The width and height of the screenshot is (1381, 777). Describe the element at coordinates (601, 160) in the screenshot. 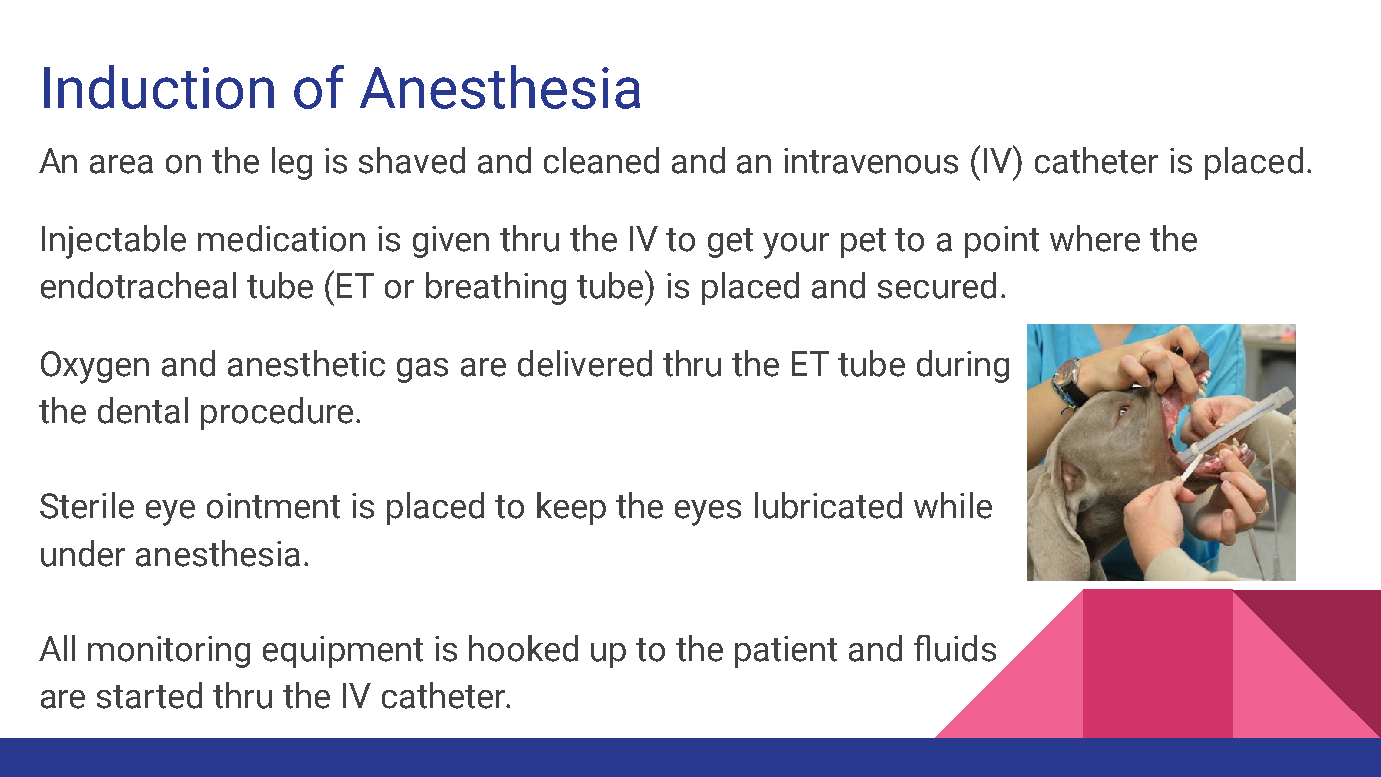

I see `cleaned` at that location.
